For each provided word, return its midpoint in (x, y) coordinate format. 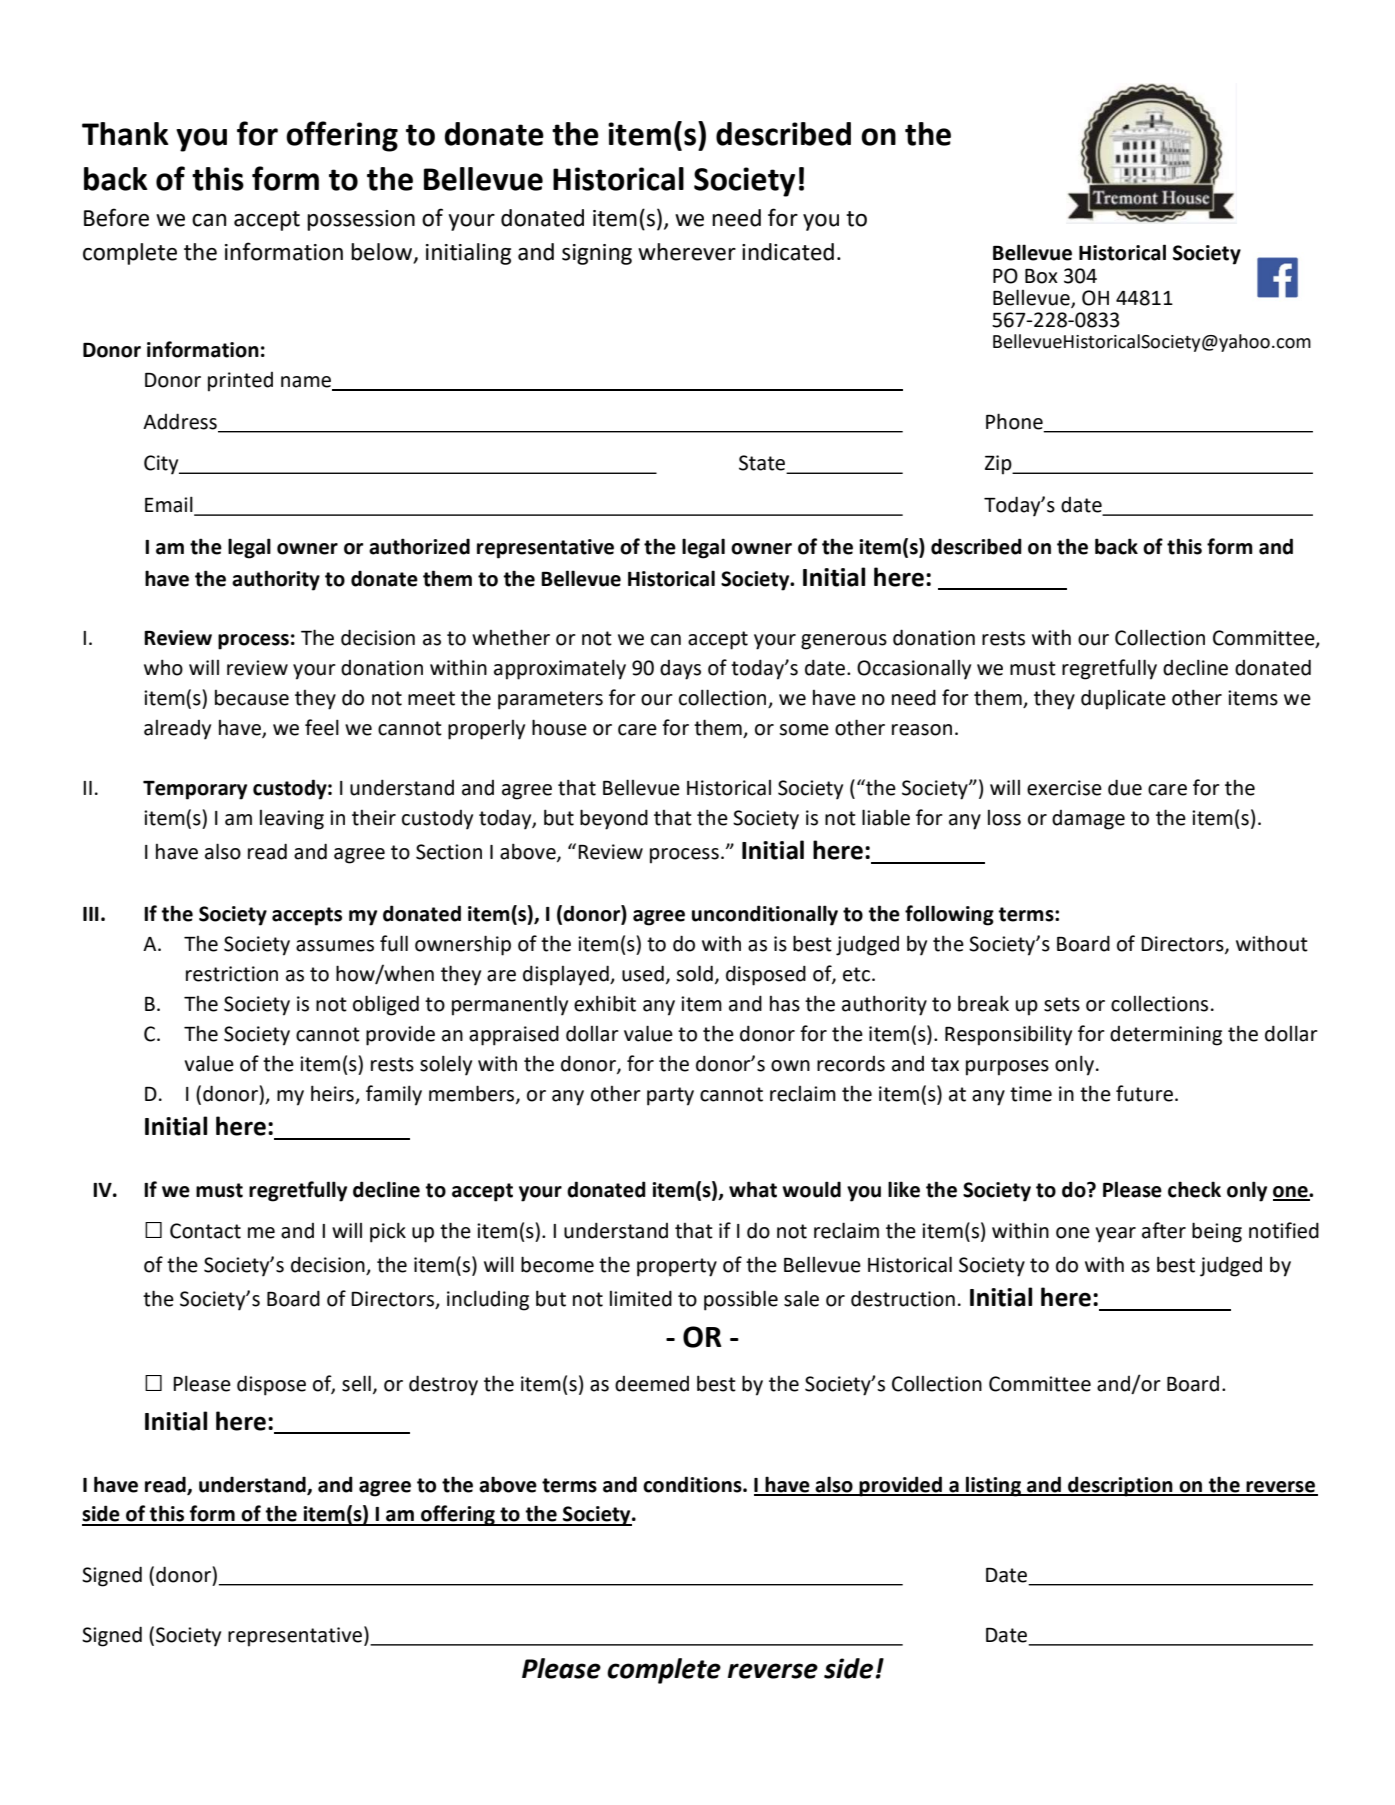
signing (597, 254)
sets (1062, 1004)
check (1194, 1189)
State (763, 464)
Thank (125, 134)
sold (694, 973)
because (252, 698)
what (753, 1189)
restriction (232, 974)
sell (356, 1383)
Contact (205, 1231)
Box (1041, 276)
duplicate (1123, 699)
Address (180, 421)
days (680, 670)
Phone (1014, 421)
